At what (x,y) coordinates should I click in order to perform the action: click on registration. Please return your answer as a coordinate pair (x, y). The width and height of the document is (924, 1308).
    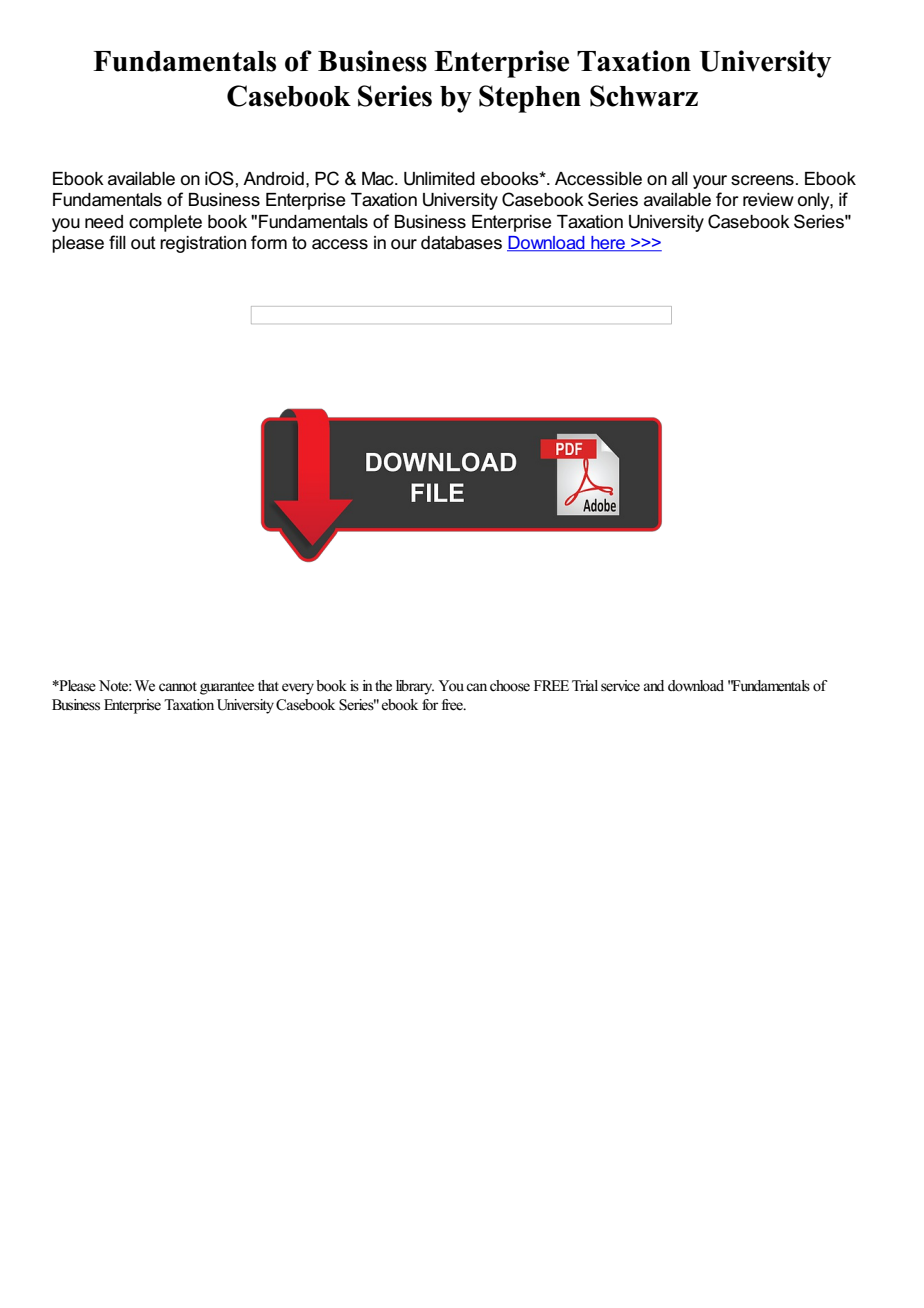
    Looking at the image, I should click on (203, 244).
